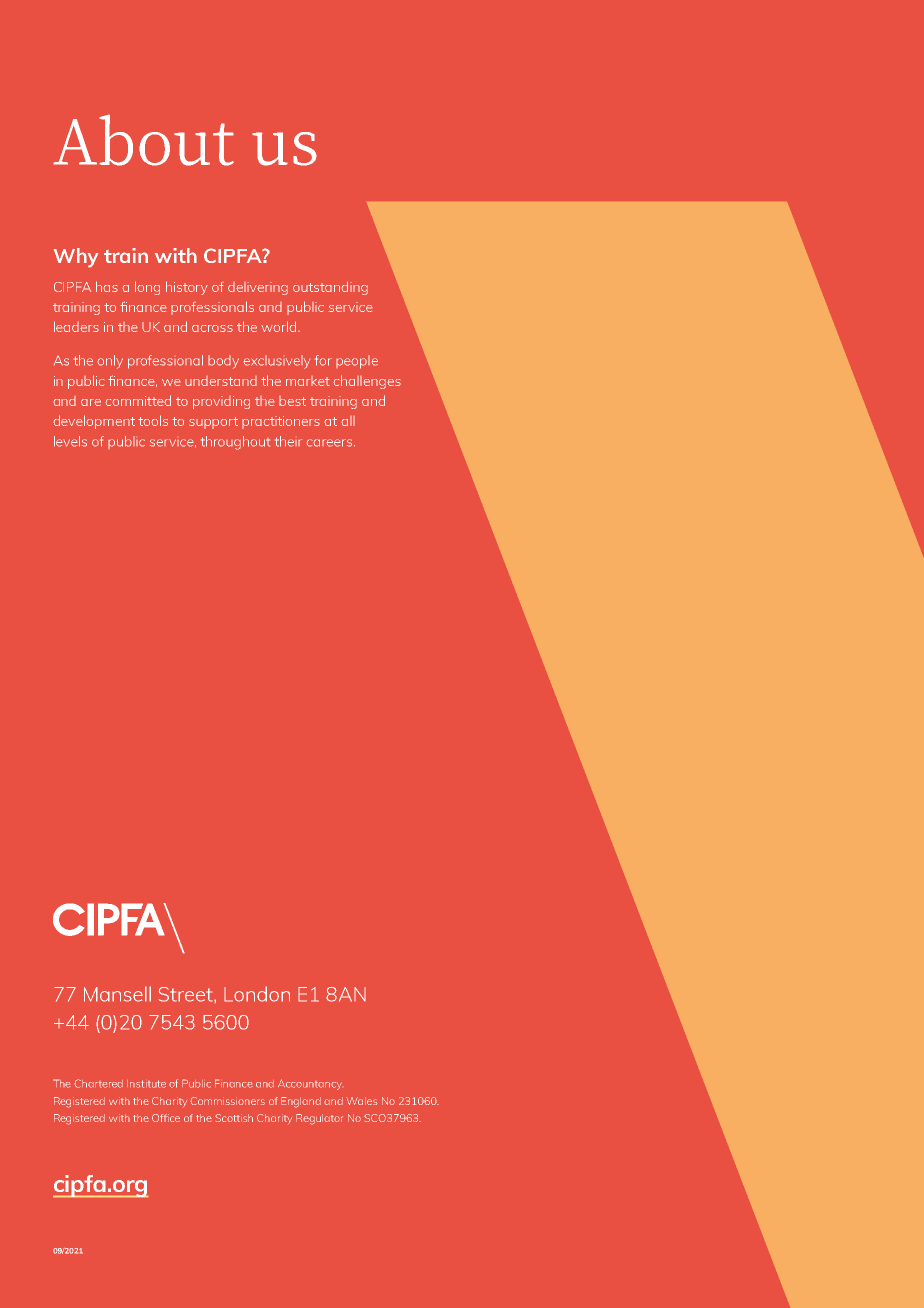 This document has width=924, height=1308. I want to click on outstanding, so click(330, 288).
